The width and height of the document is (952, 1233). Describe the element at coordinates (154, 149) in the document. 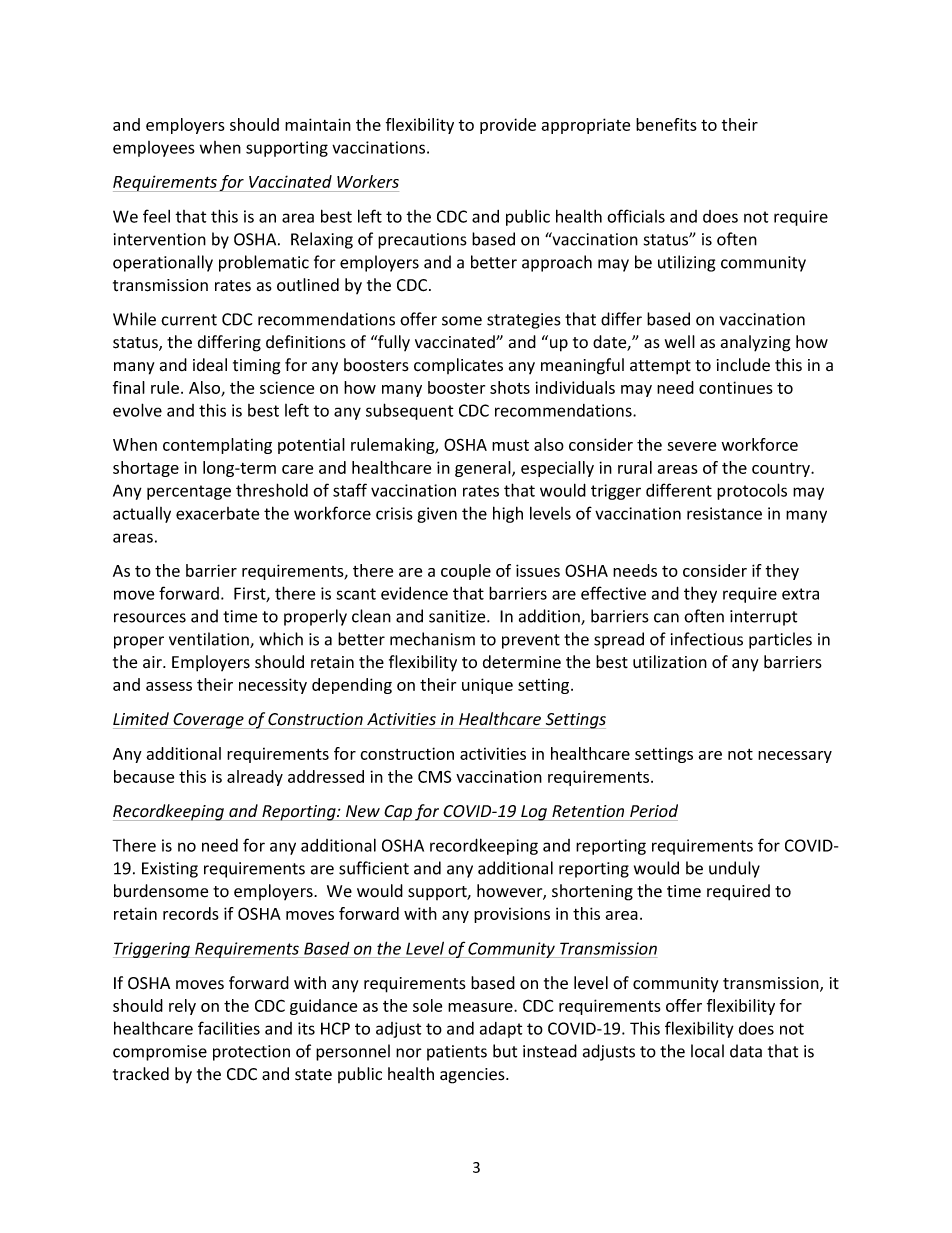

I see `employees` at that location.
